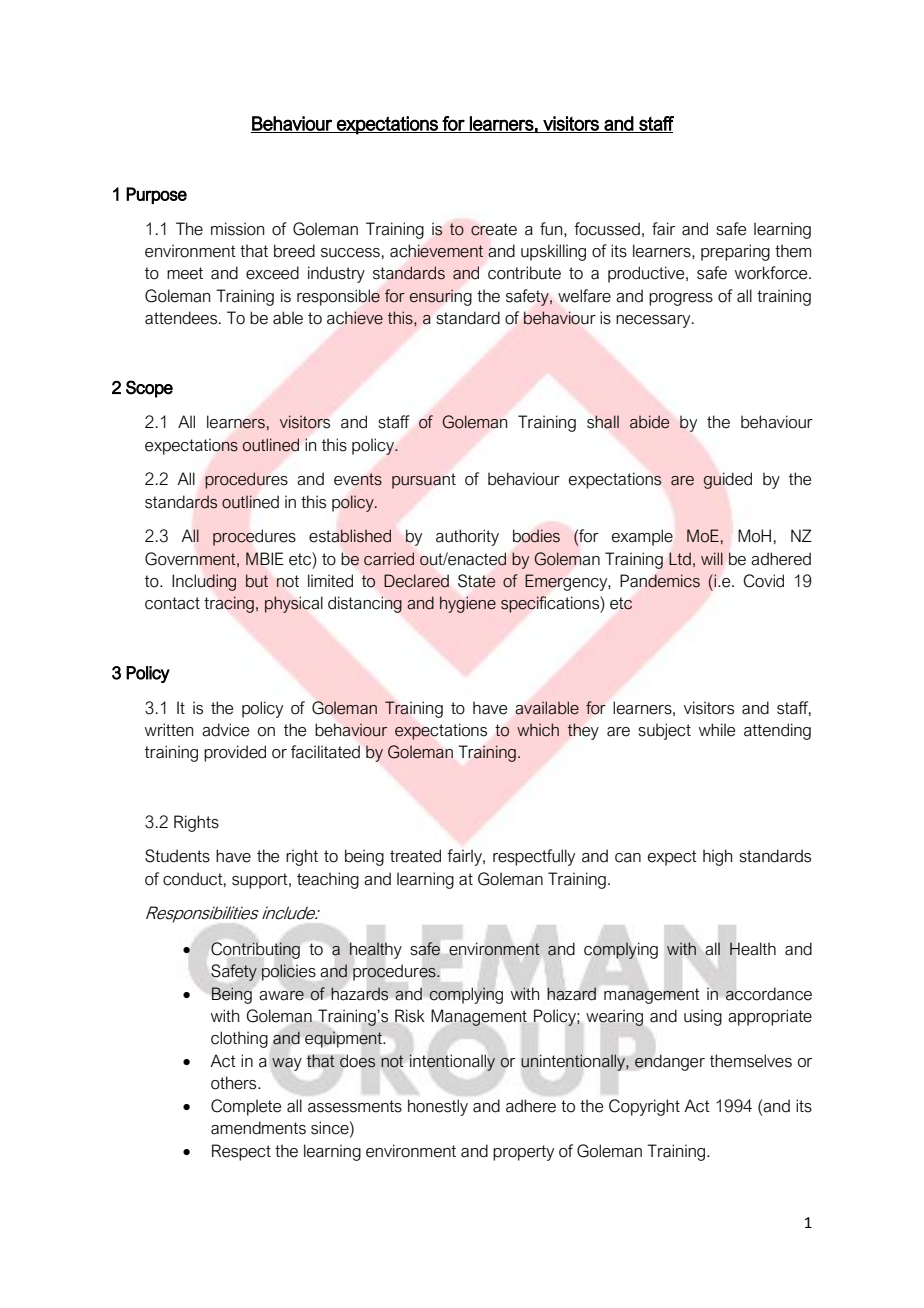 This page has width=924, height=1308. What do you see at coordinates (735, 252) in the page?
I see `preparing` at bounding box center [735, 252].
